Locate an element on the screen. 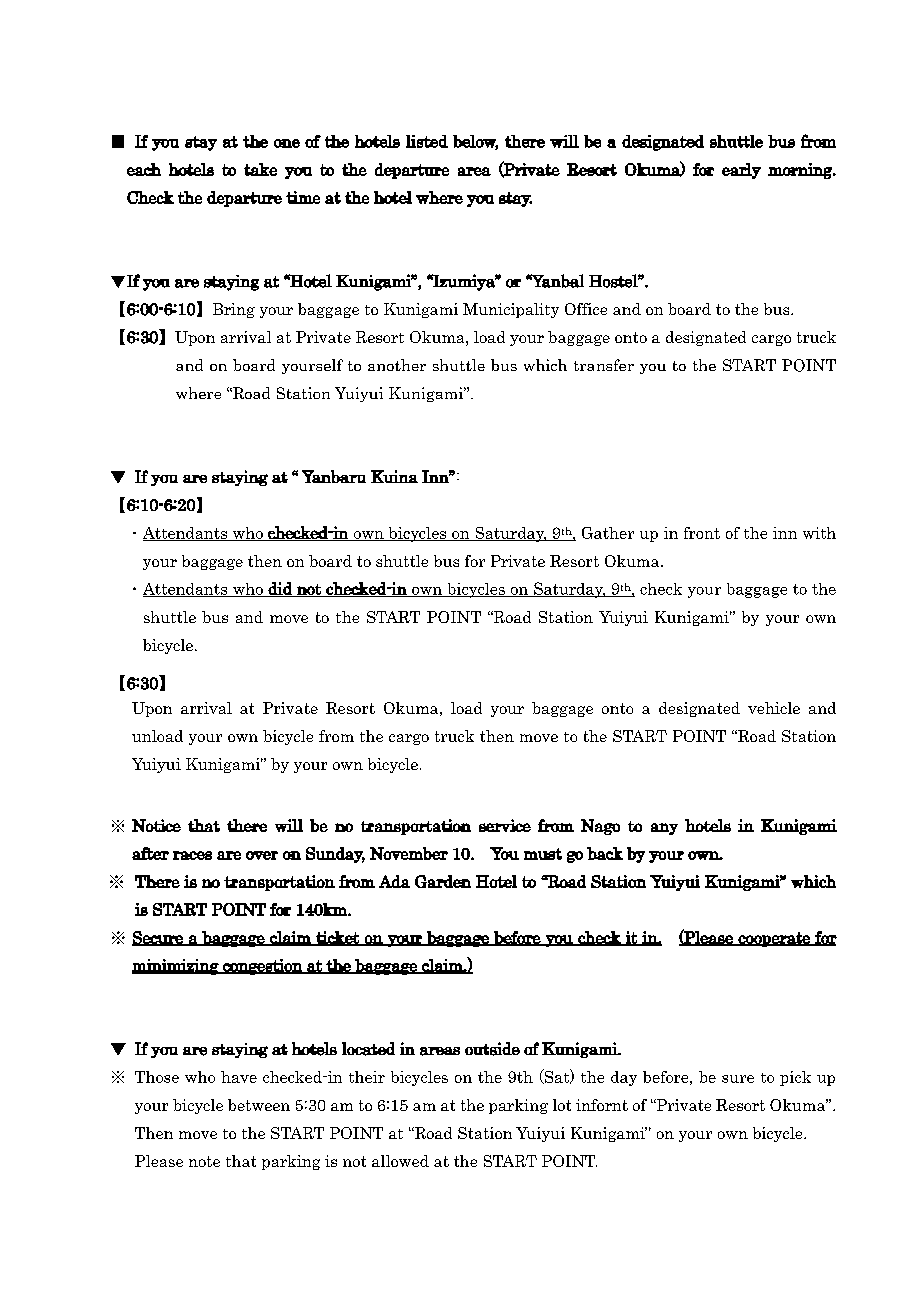  listed is located at coordinates (427, 141).
